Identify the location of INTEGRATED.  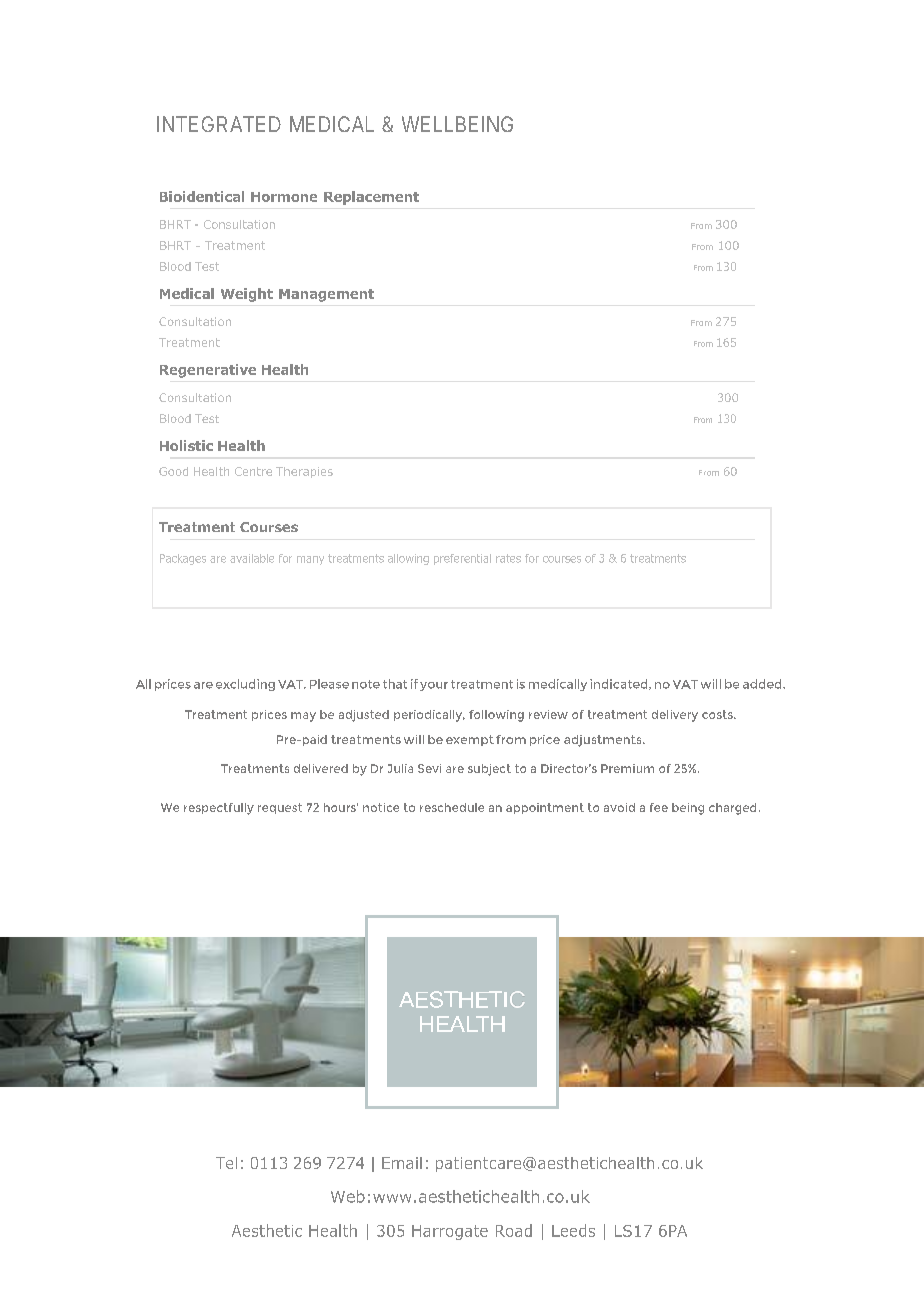
(219, 124).
